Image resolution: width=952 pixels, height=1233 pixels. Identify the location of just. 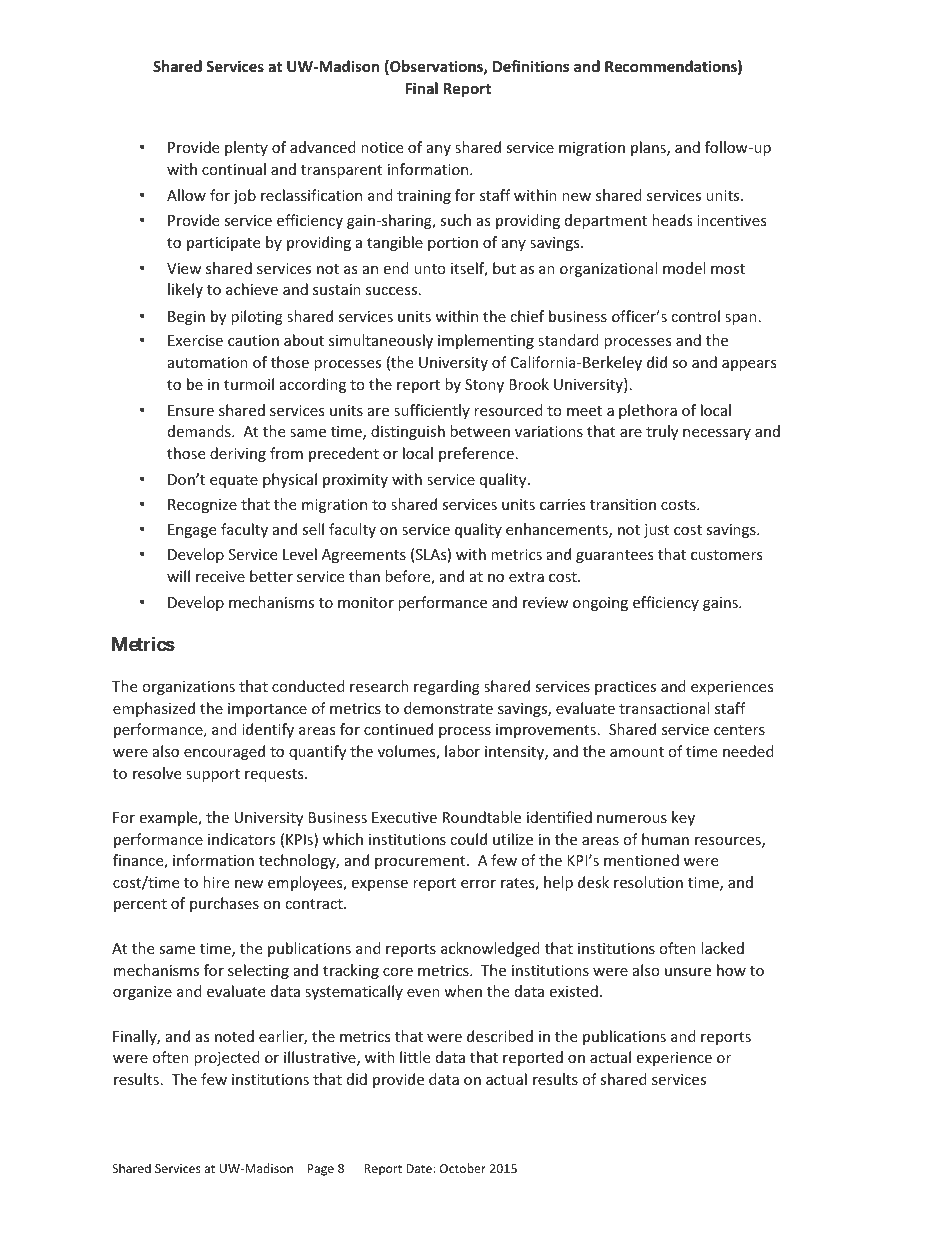
(656, 531).
